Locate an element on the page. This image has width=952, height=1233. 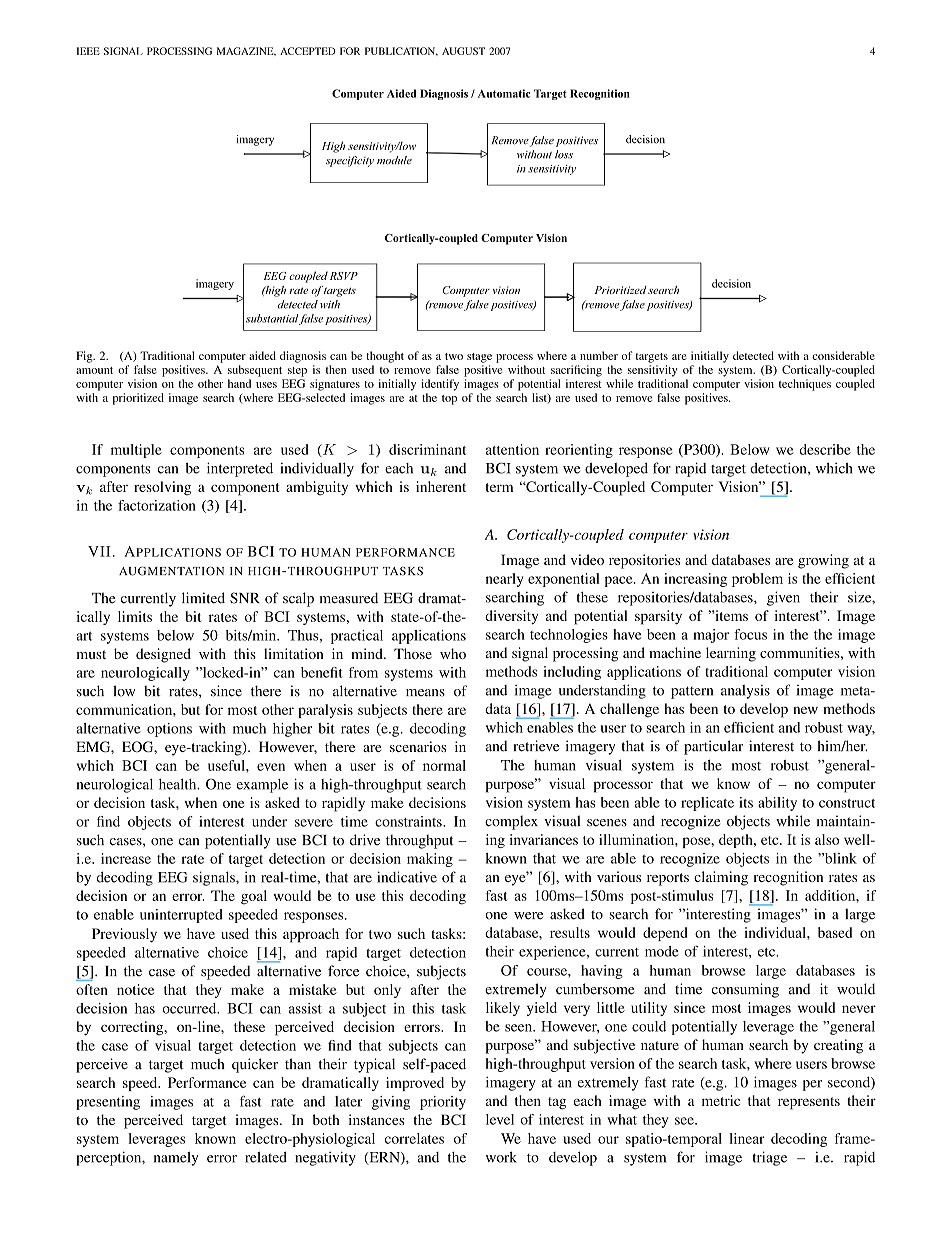
attention is located at coordinates (512, 449).
